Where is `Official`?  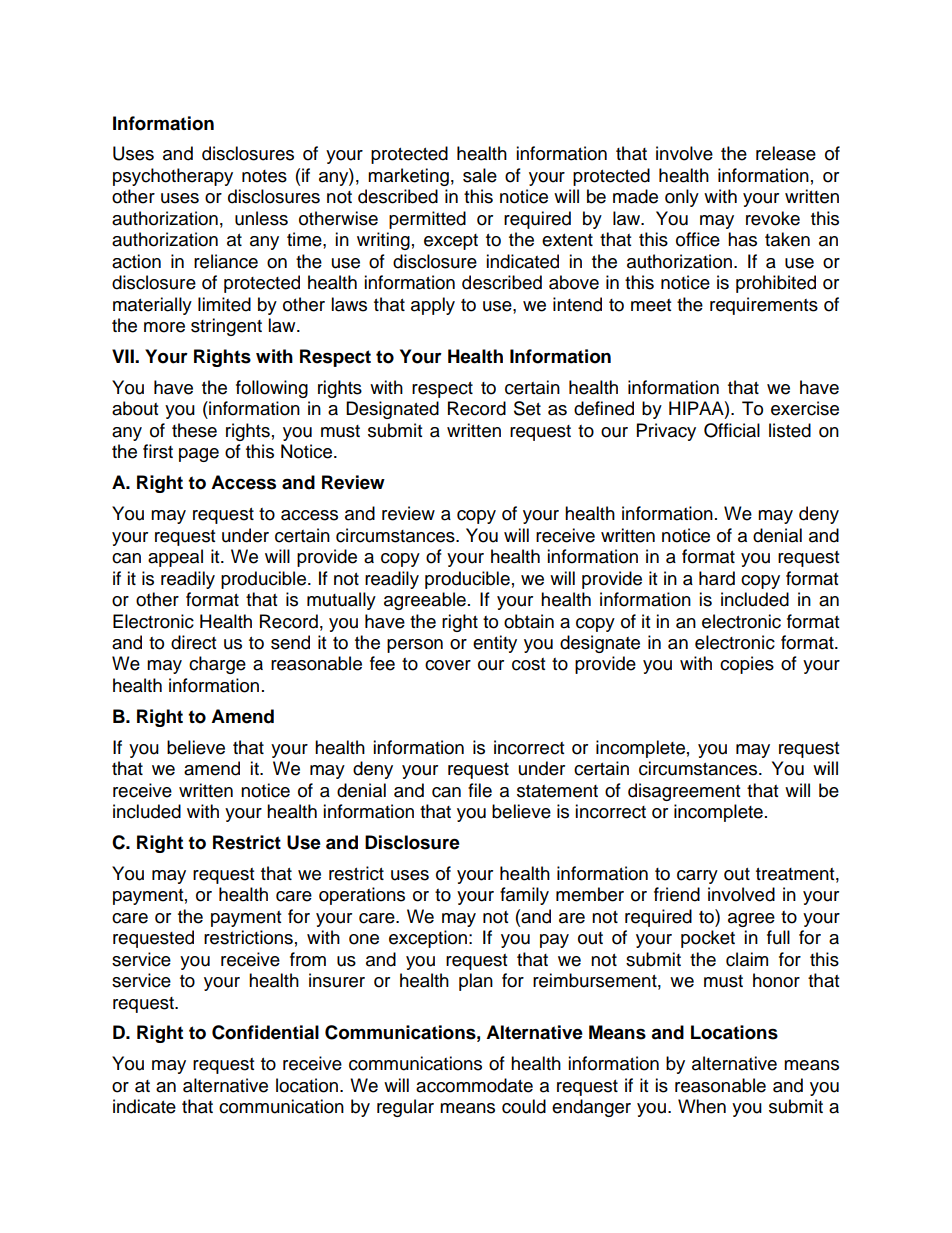 Official is located at coordinates (732, 430).
